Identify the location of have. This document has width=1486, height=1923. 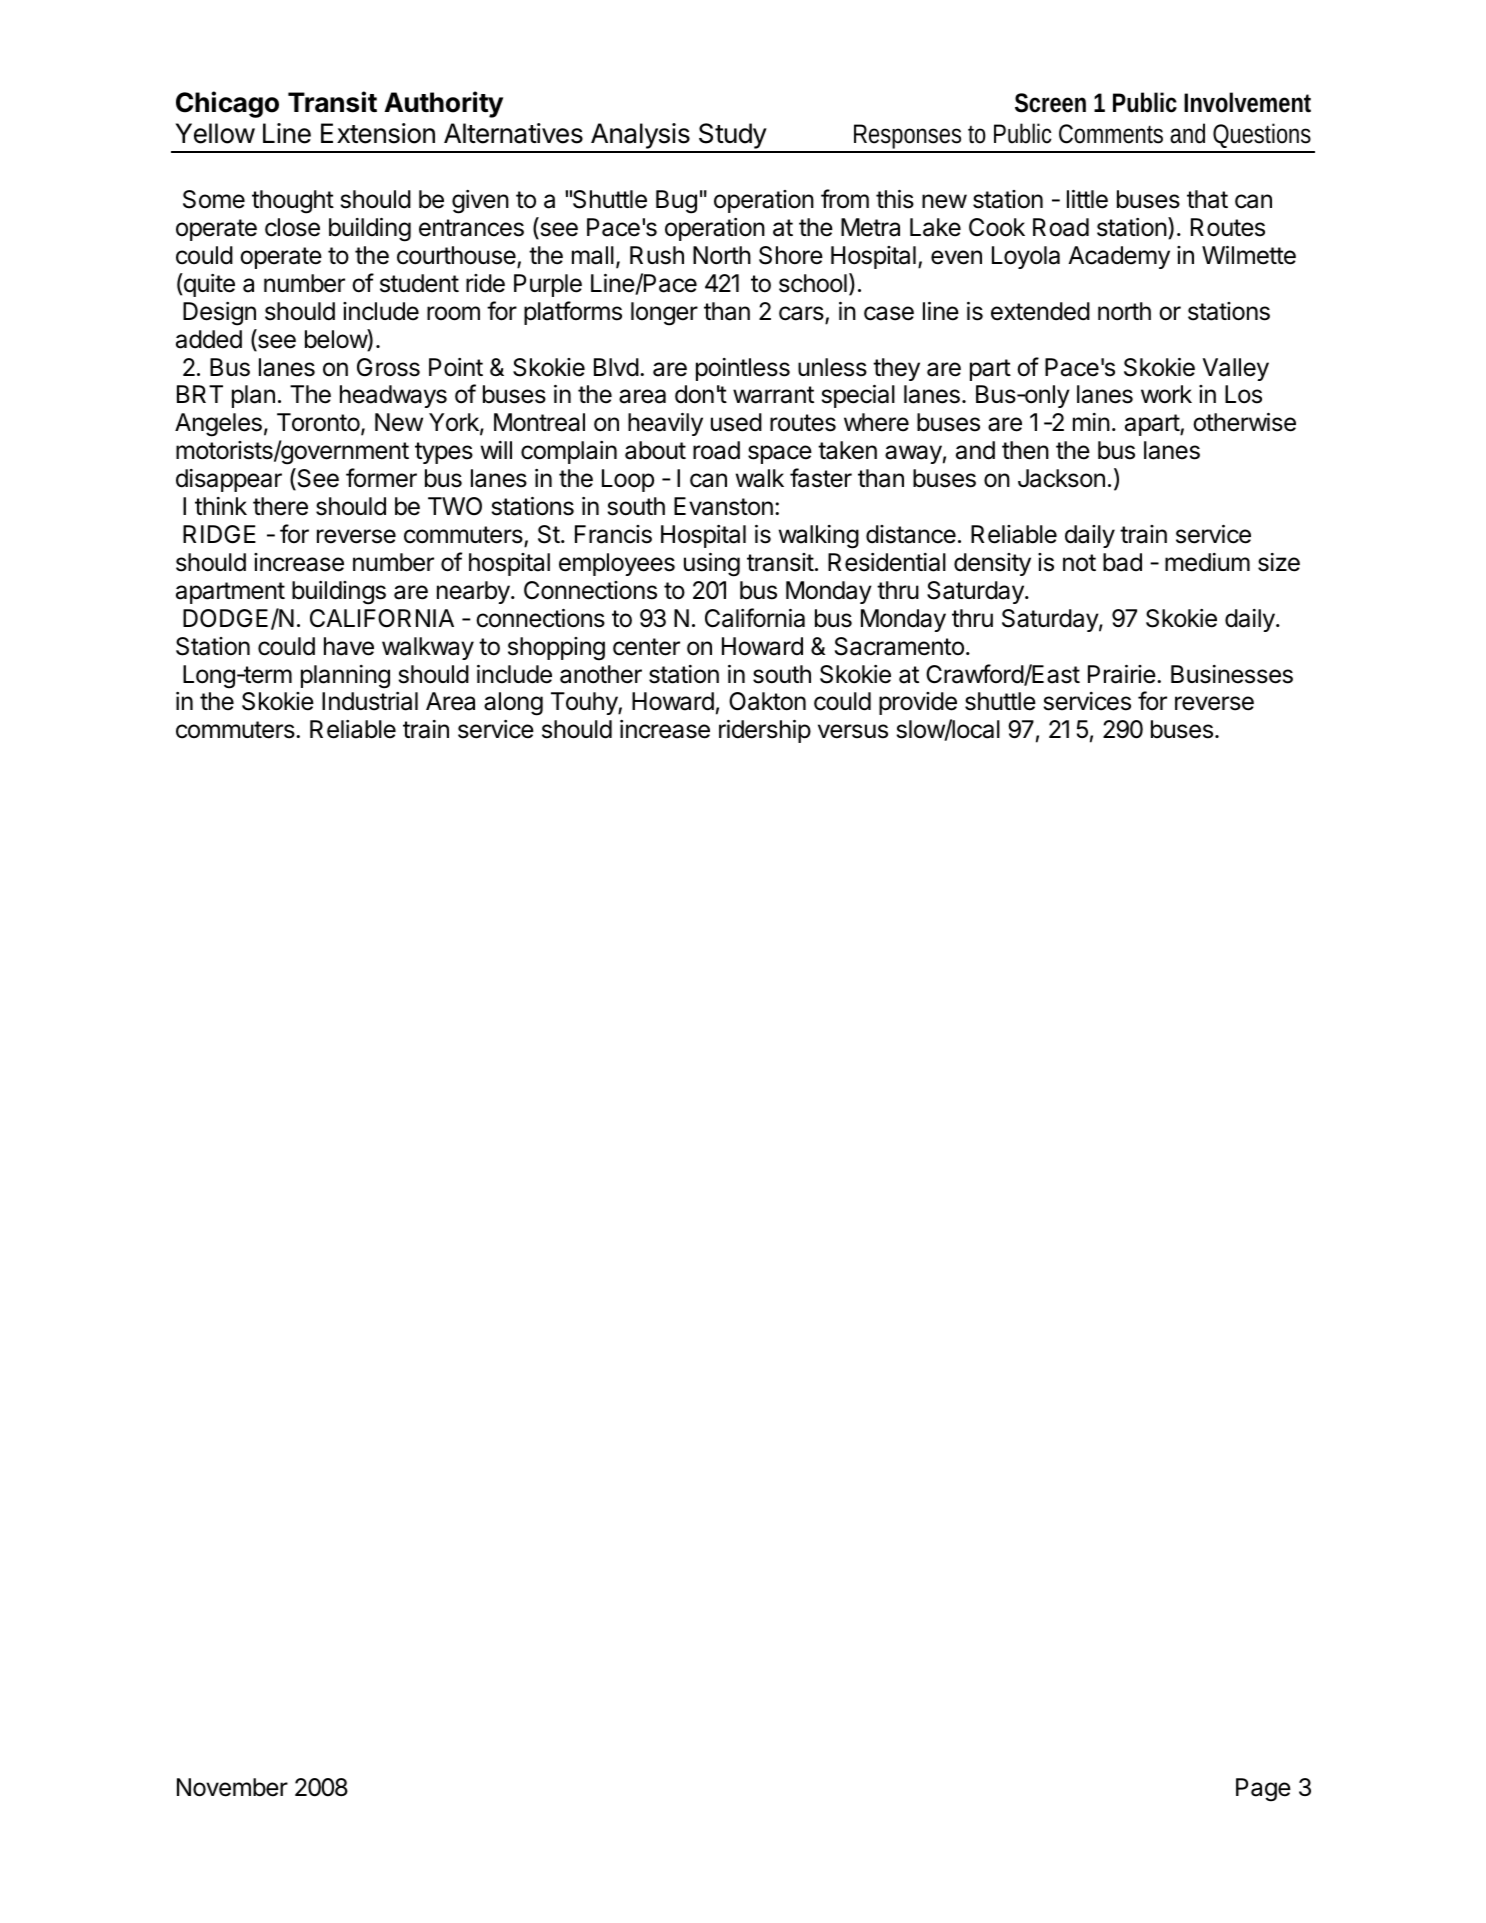
(349, 646).
